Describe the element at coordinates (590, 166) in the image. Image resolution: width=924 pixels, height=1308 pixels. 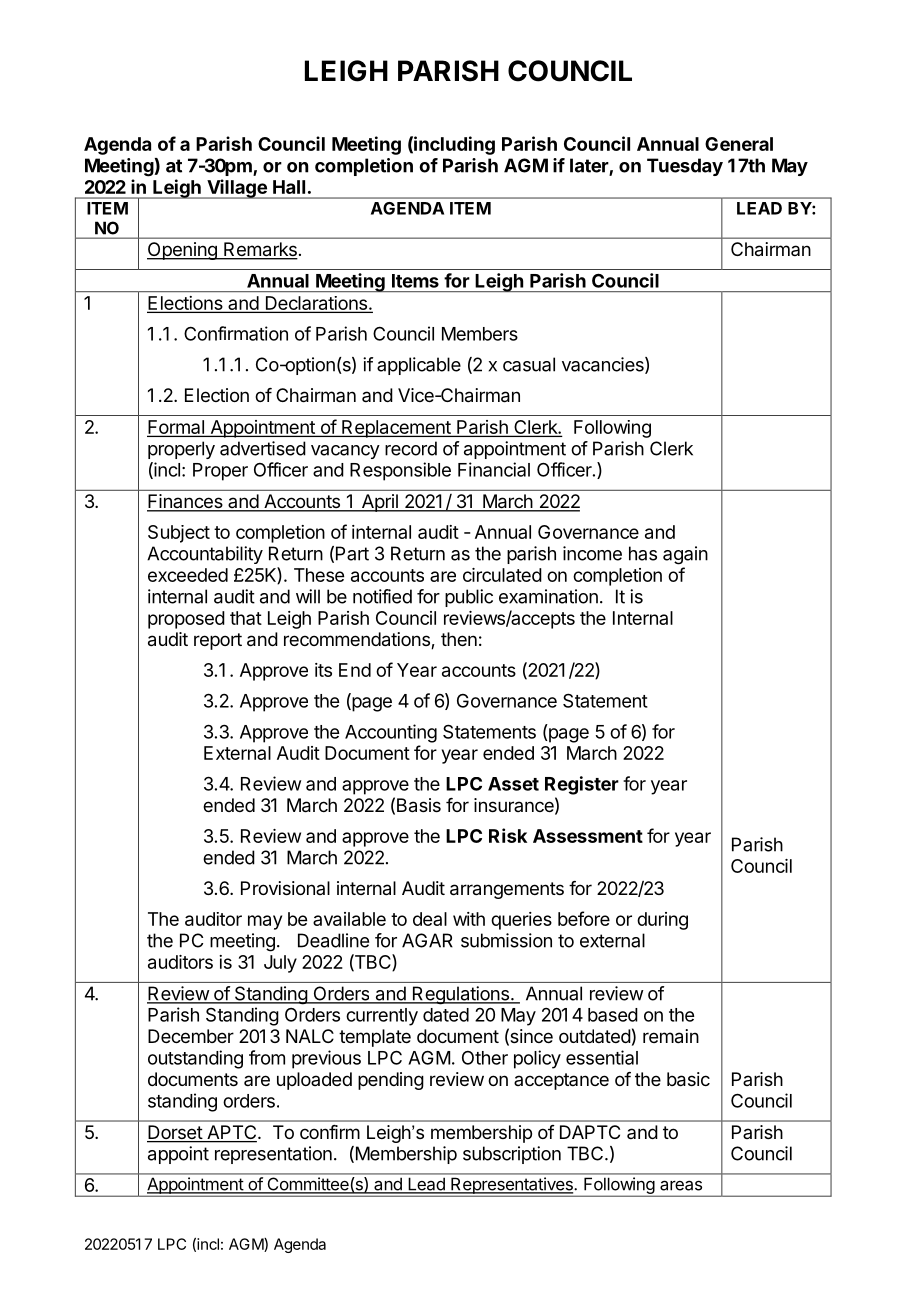
I see `later` at that location.
